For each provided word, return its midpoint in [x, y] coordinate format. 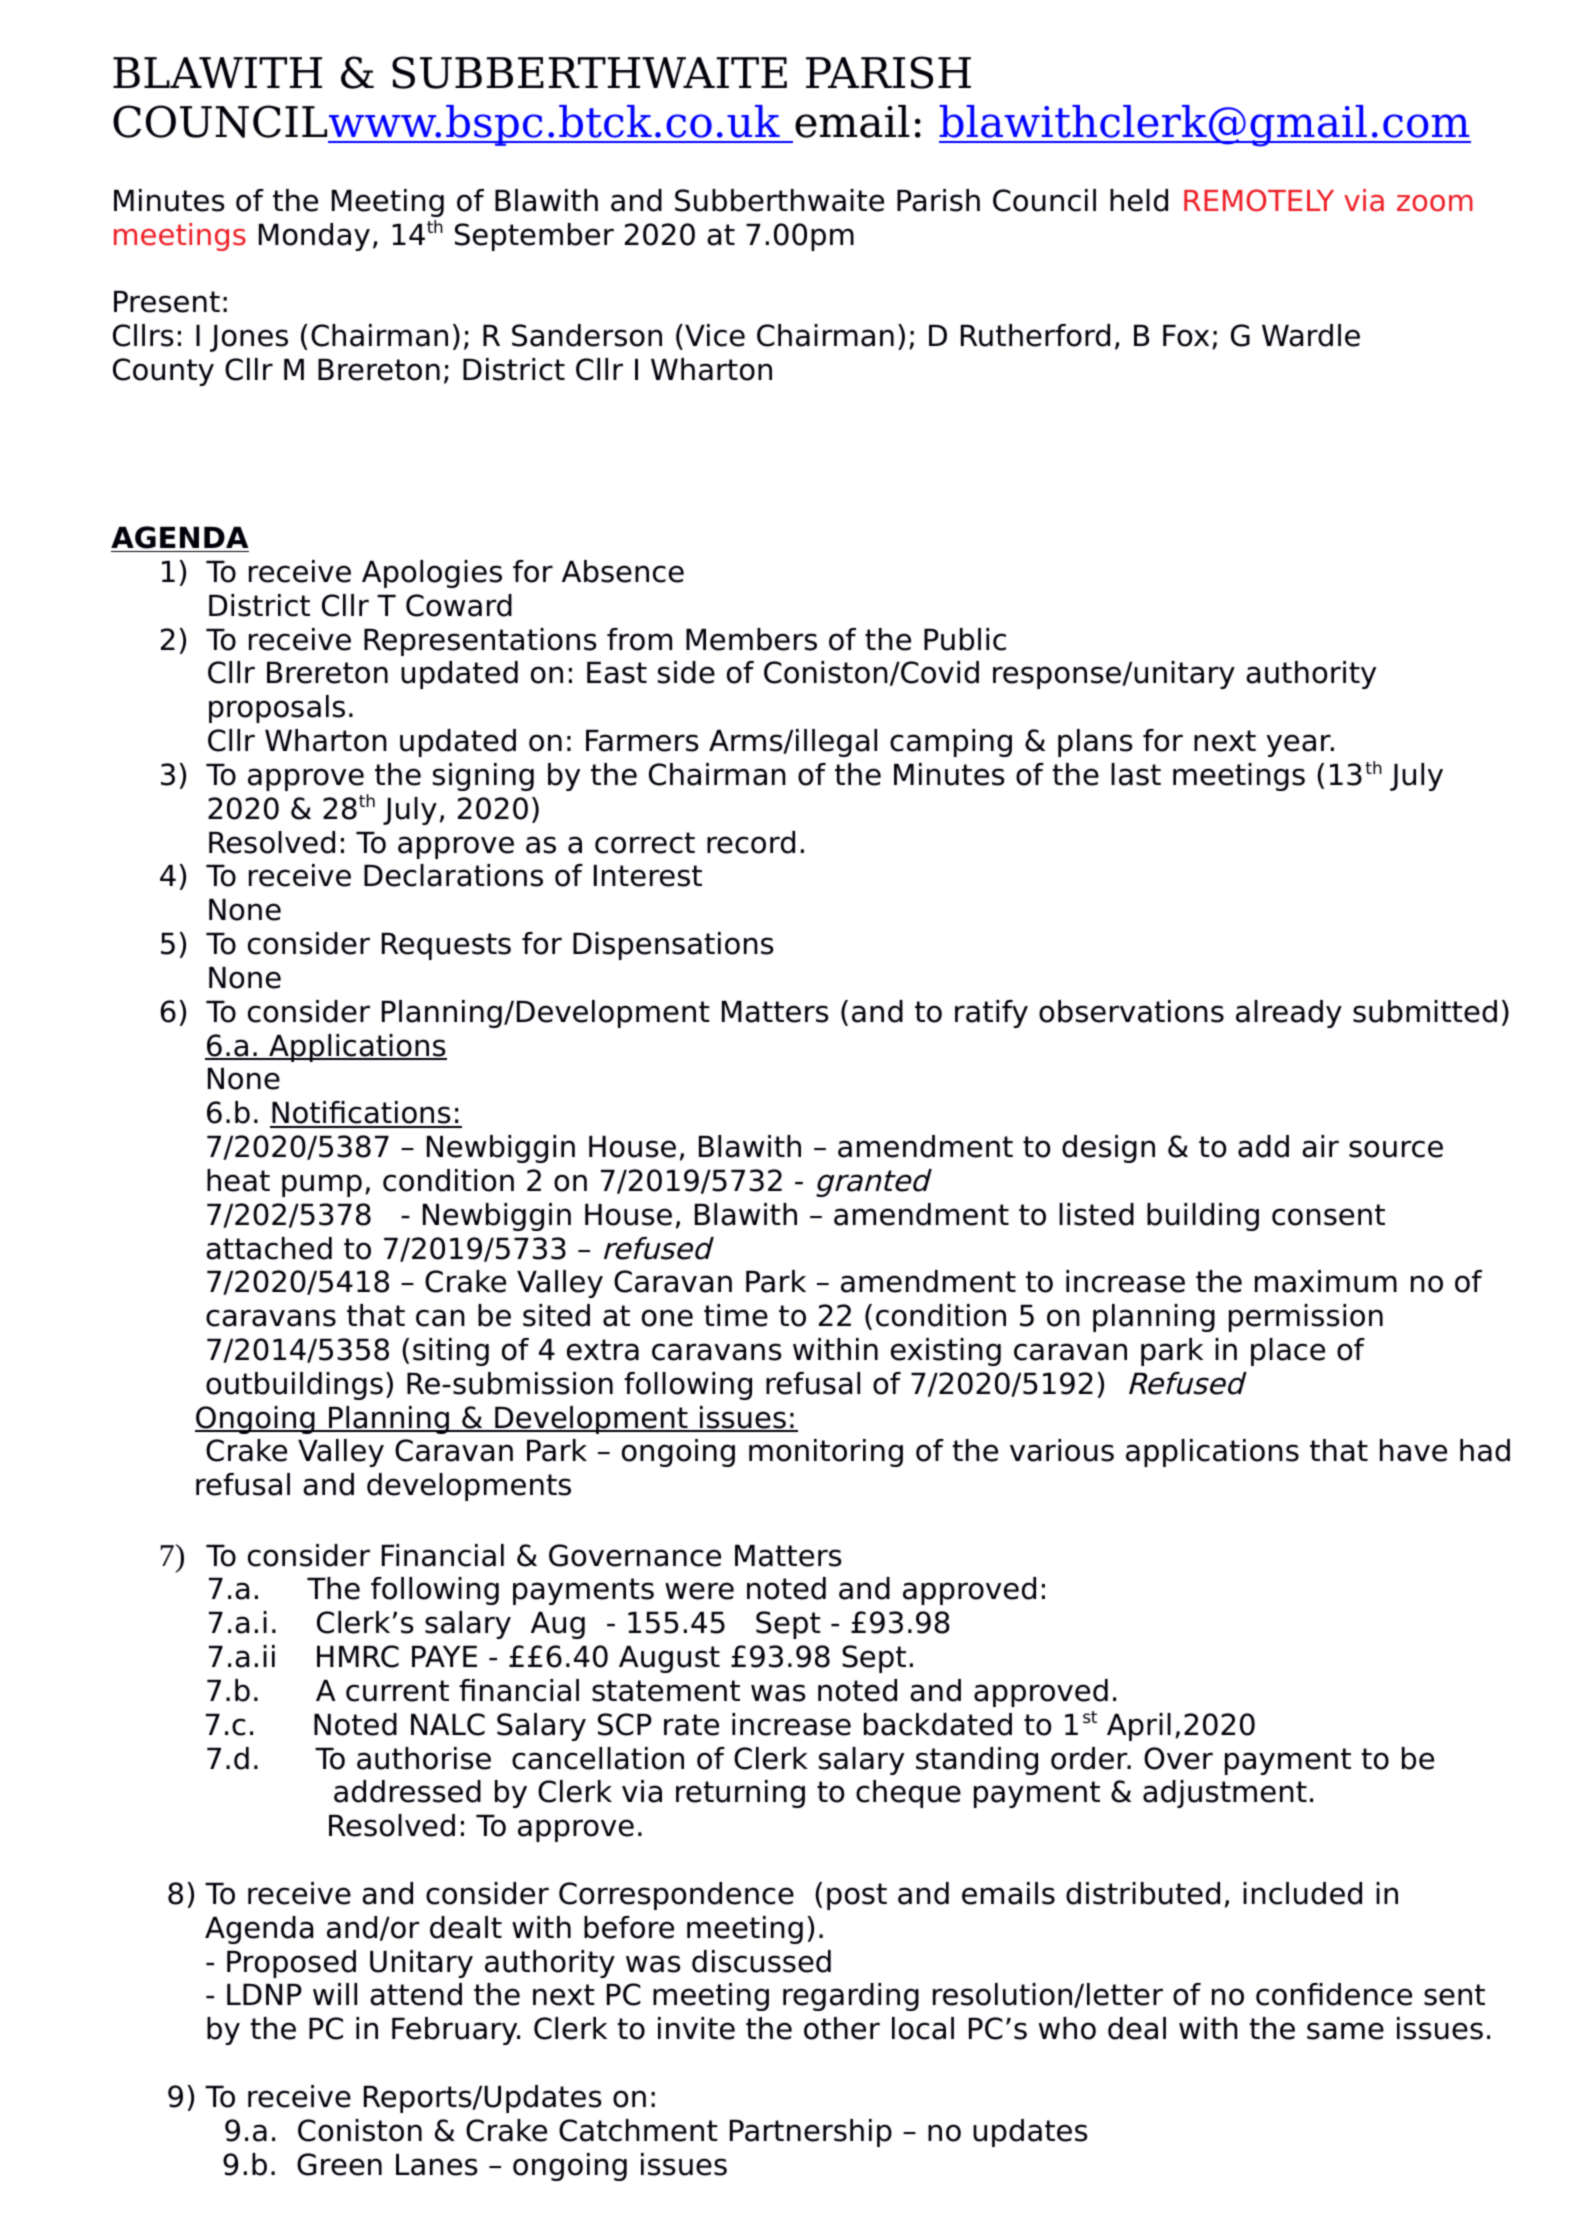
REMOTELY [1259, 200]
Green [339, 2164]
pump [322, 1185]
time [736, 1315]
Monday [314, 237]
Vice [715, 335]
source [1396, 1149]
